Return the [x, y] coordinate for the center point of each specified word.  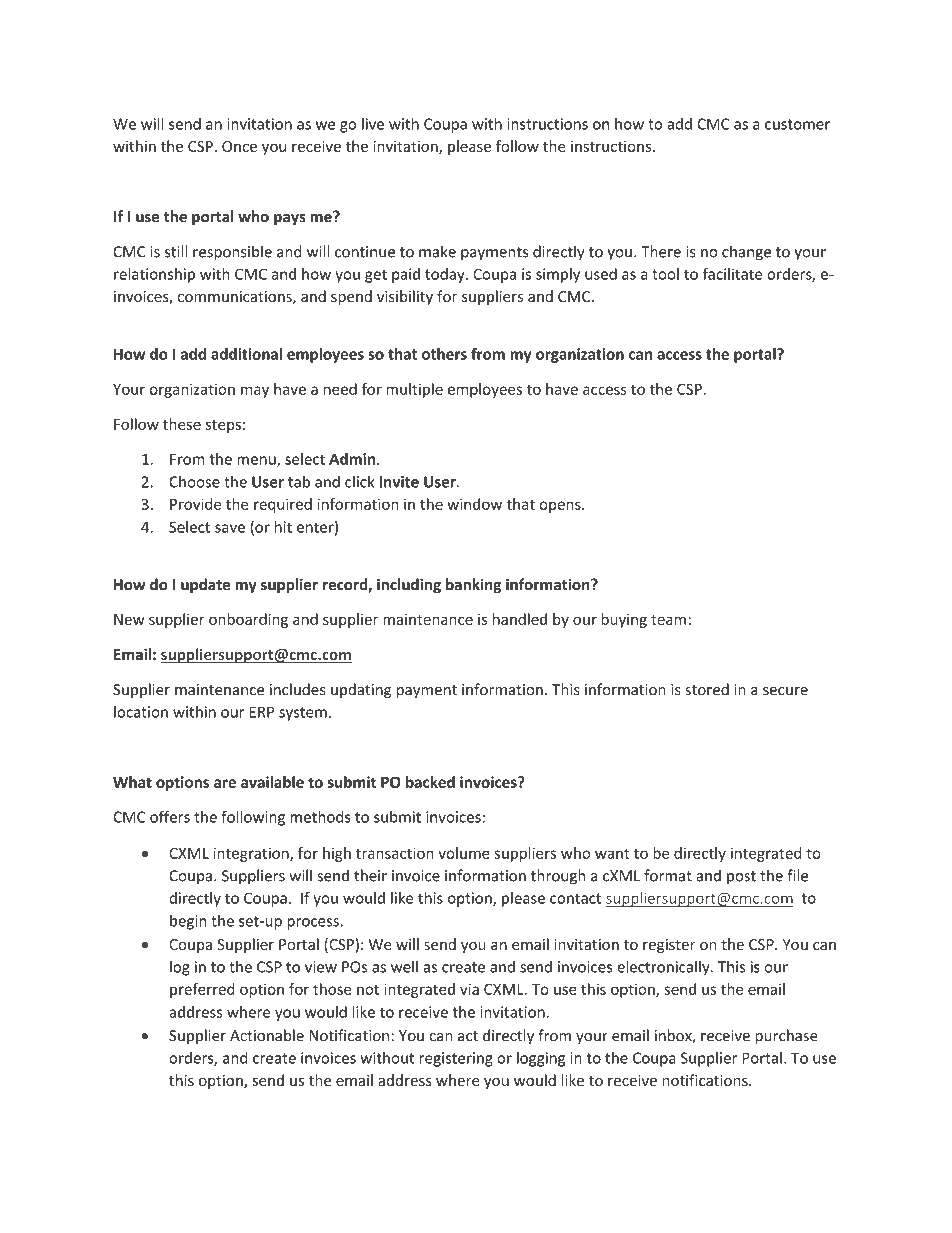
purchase [786, 1036]
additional [246, 354]
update [205, 585]
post [741, 878]
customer [797, 124]
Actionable [267, 1035]
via [469, 989]
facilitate [732, 274]
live [373, 124]
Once [239, 146]
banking [473, 585]
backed [430, 782]
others [444, 354]
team [668, 620]
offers [170, 816]
